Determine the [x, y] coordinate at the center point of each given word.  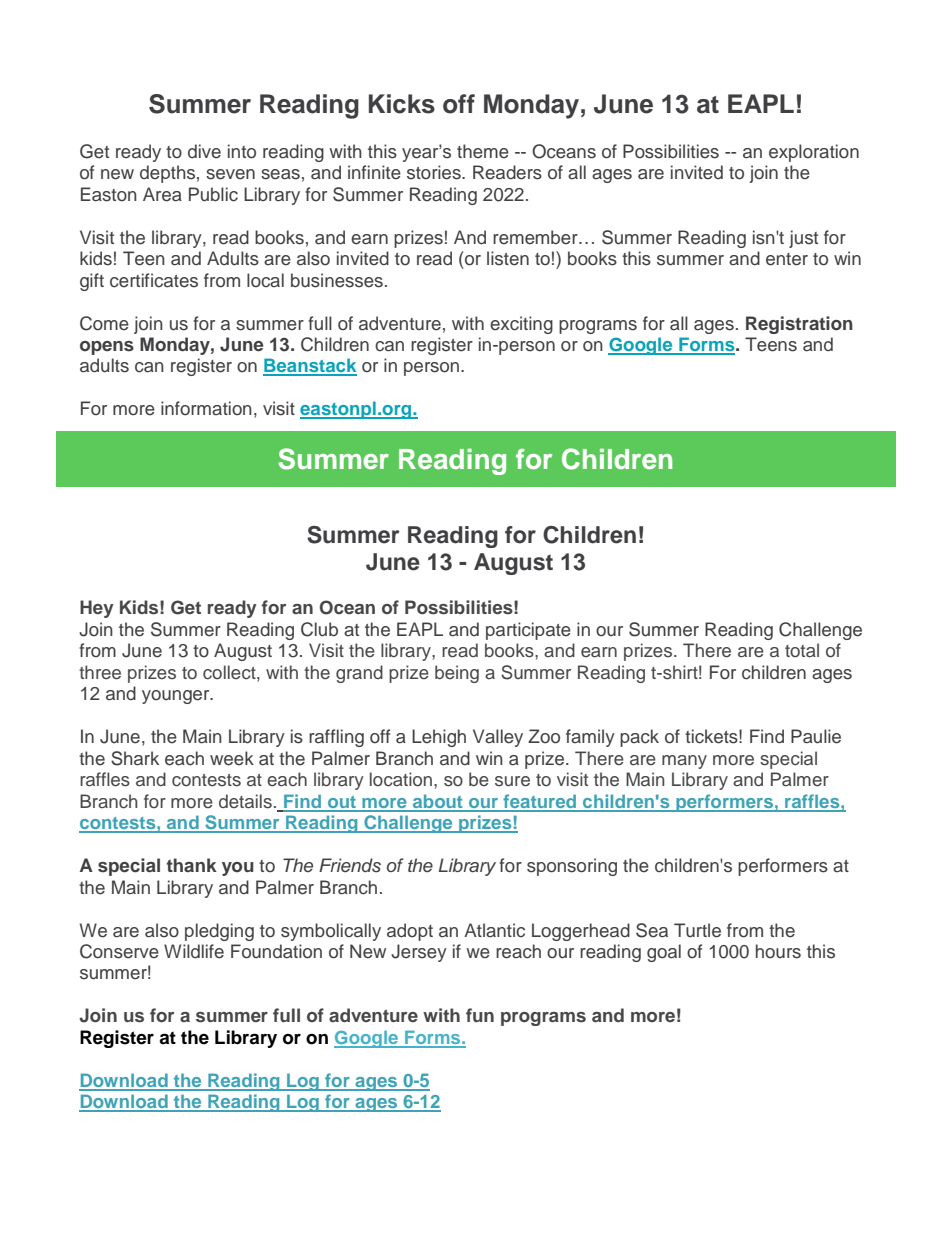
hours [778, 951]
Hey [97, 609]
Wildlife [194, 951]
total [802, 650]
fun [480, 1015]
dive [204, 151]
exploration [814, 153]
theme [483, 151]
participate [528, 631]
